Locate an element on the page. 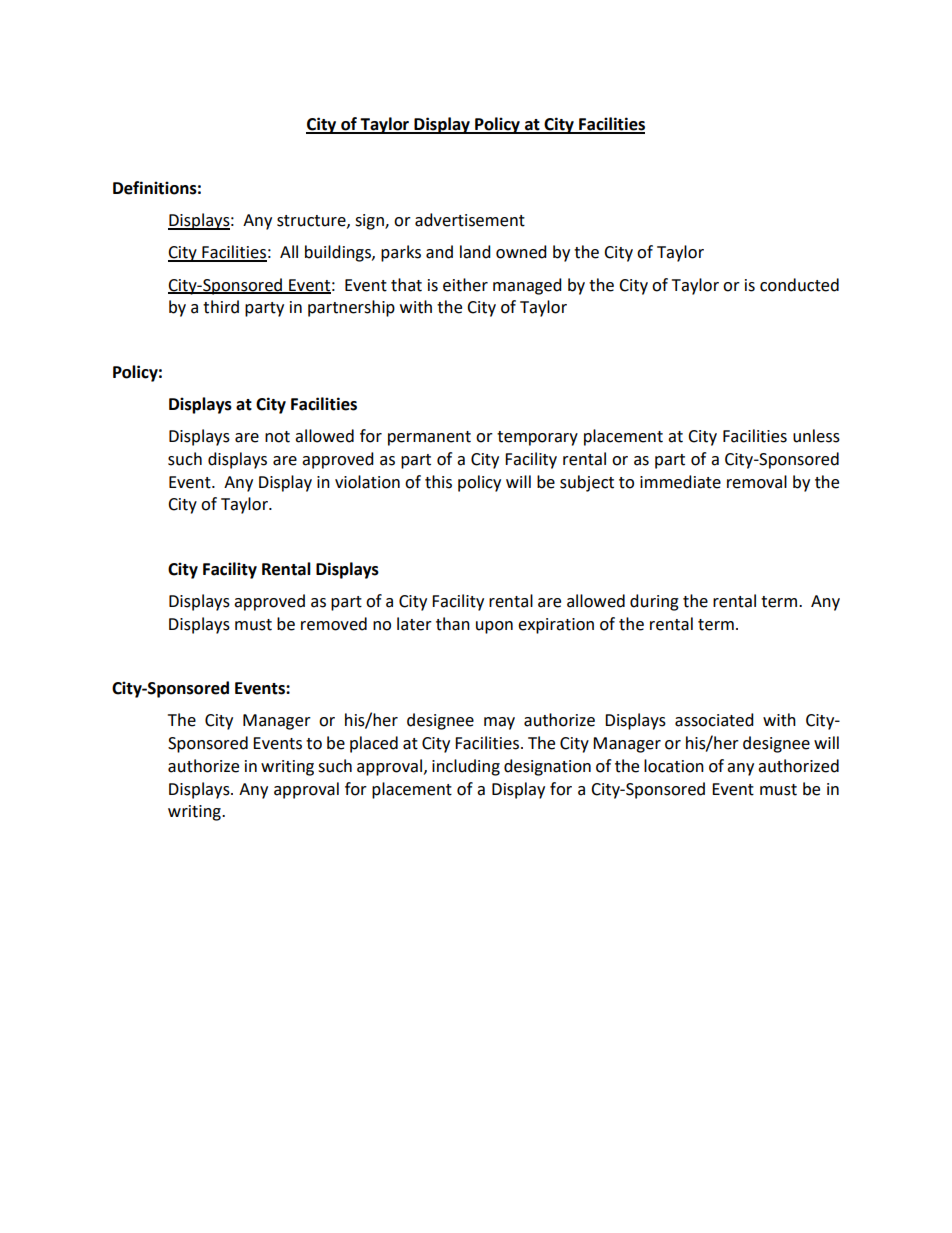  subject is located at coordinates (587, 483).
